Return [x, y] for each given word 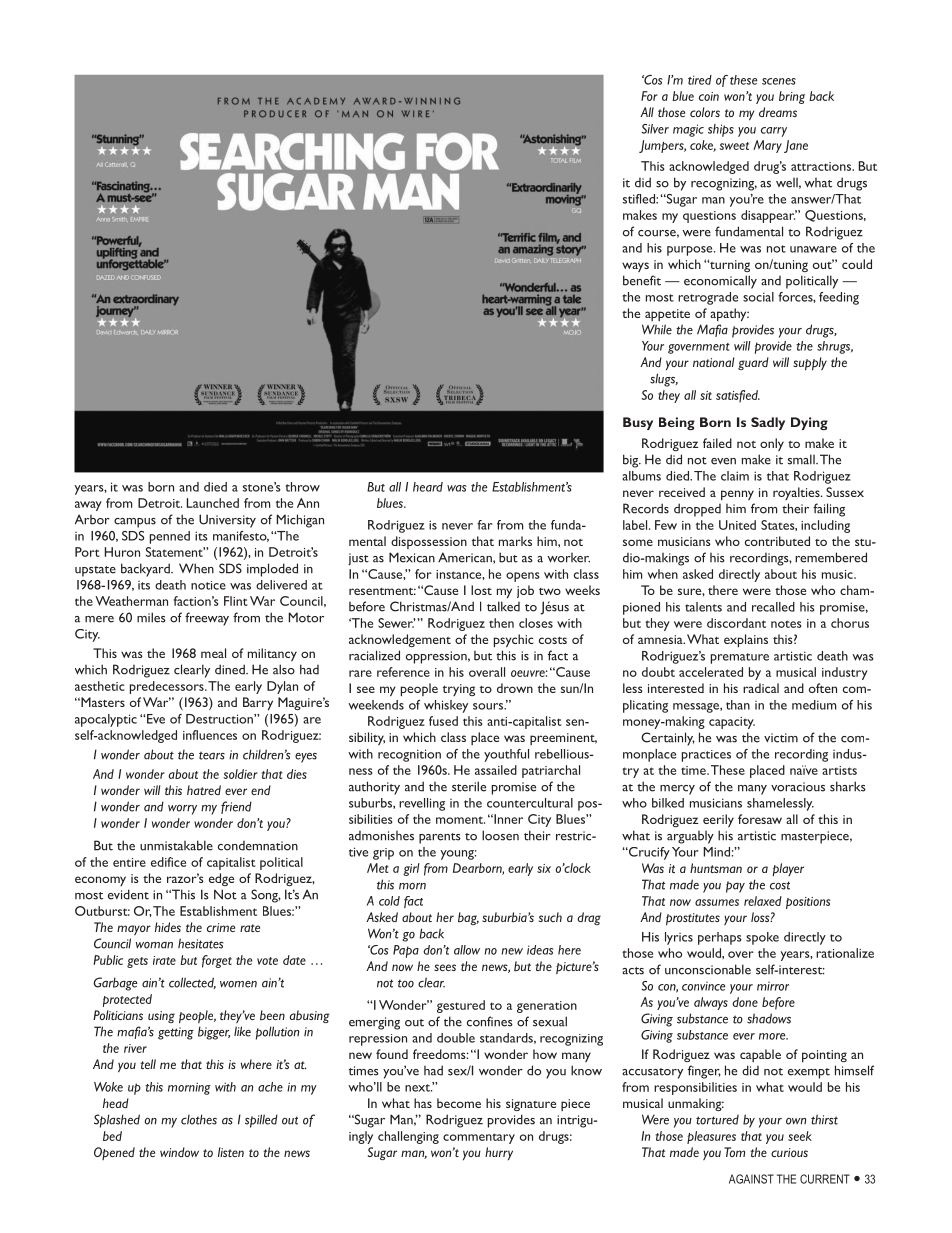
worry [182, 810]
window [179, 1152]
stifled [640, 199]
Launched [213, 503]
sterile [469, 786]
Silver [655, 129]
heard [428, 487]
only [772, 444]
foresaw [760, 819]
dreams [778, 112]
